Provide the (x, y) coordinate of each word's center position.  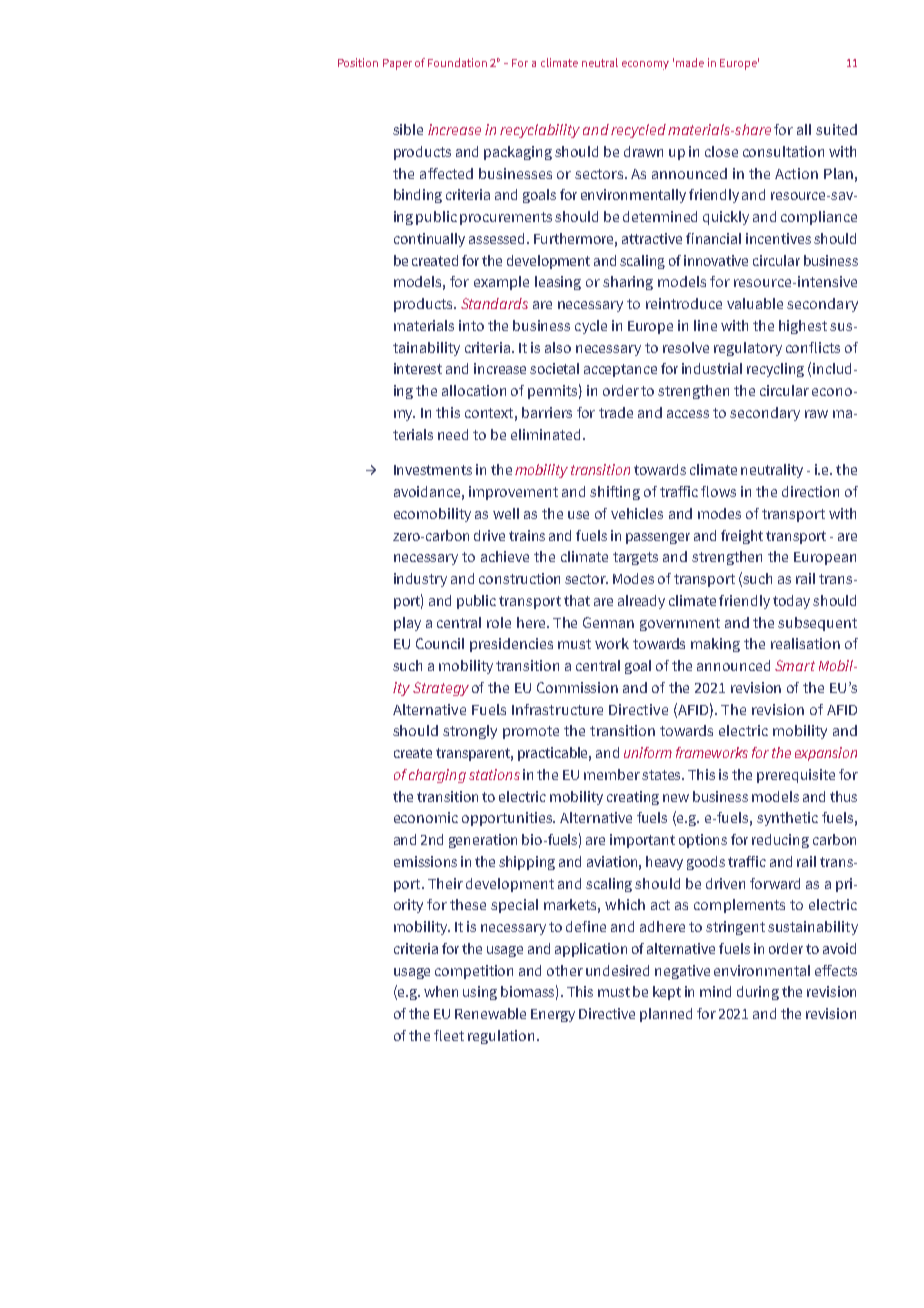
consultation (783, 151)
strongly (470, 732)
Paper (397, 64)
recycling (775, 370)
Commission (577, 687)
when (441, 991)
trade (616, 412)
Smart (795, 665)
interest (418, 368)
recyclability (540, 131)
